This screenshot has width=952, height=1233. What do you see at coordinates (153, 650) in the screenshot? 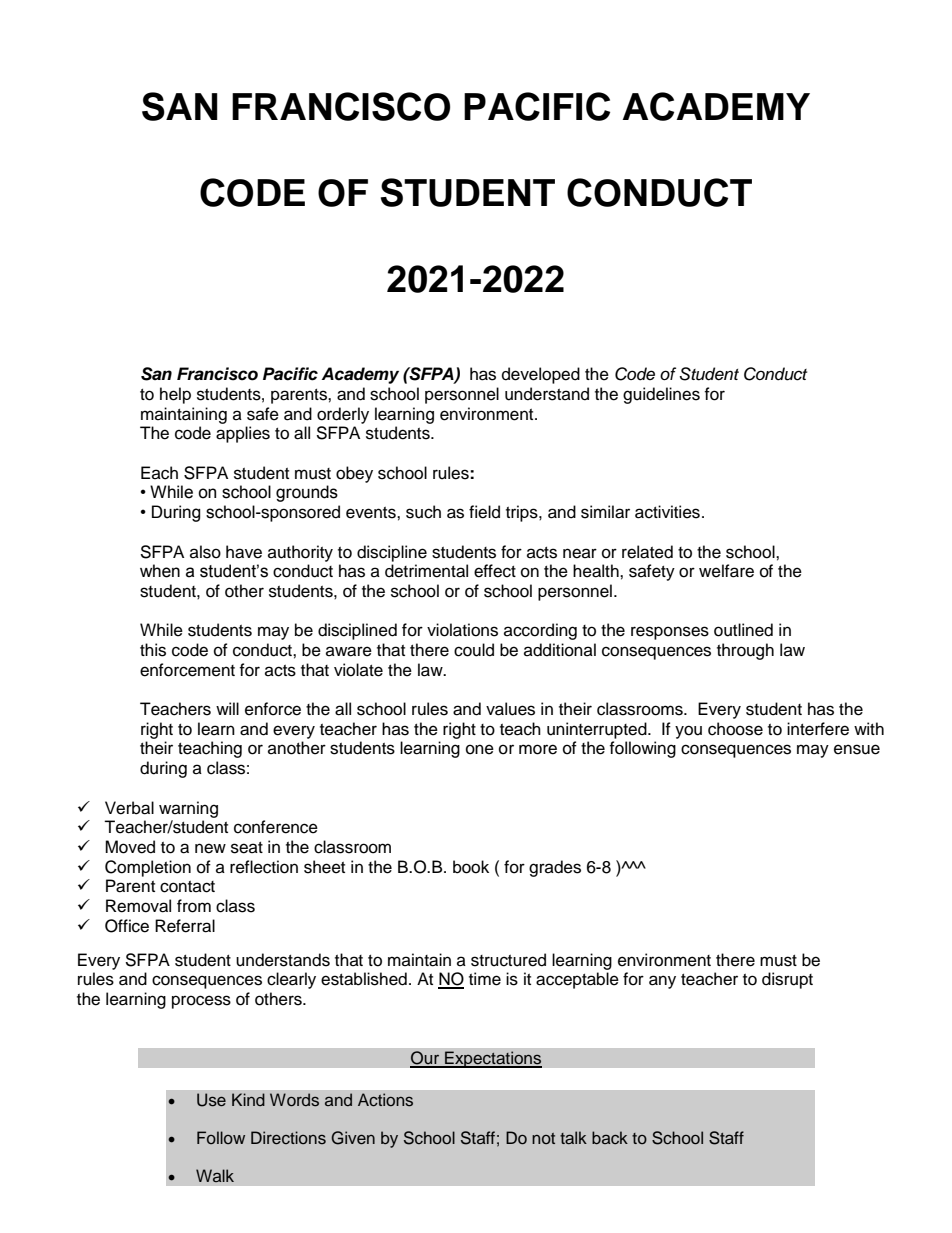
I see `this` at bounding box center [153, 650].
